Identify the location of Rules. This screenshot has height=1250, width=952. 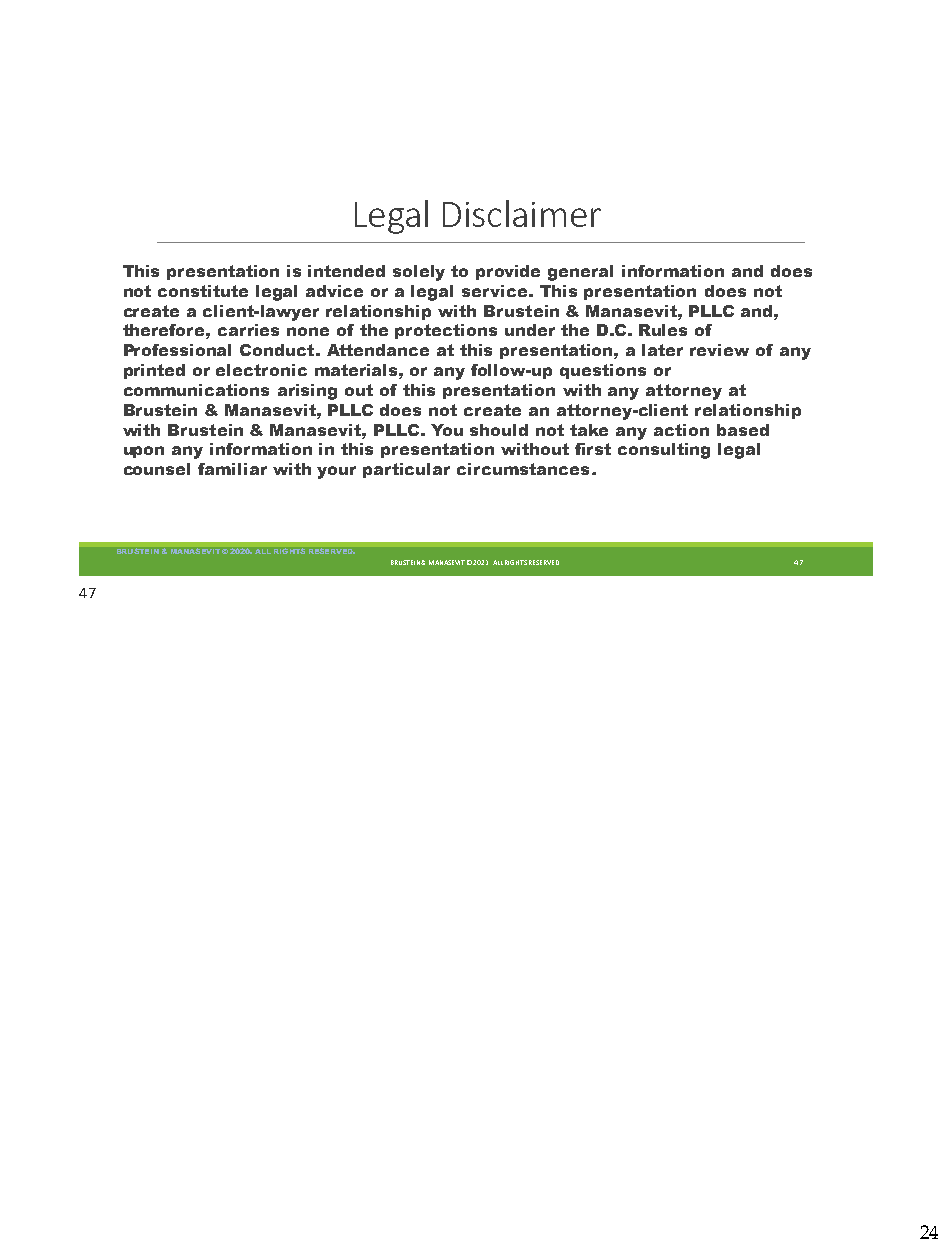
(663, 330).
